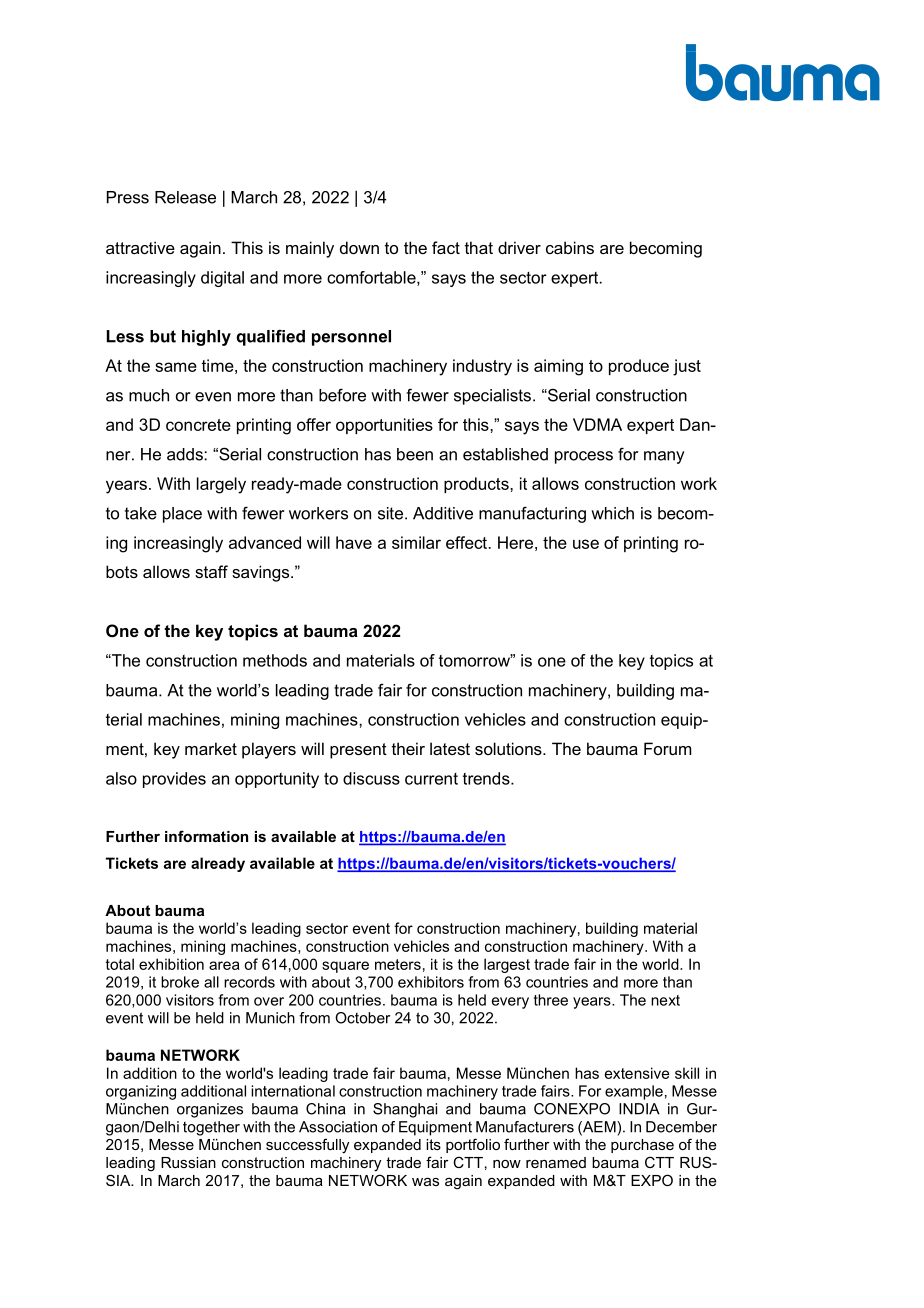  What do you see at coordinates (667, 748) in the screenshot?
I see `Forum` at bounding box center [667, 748].
